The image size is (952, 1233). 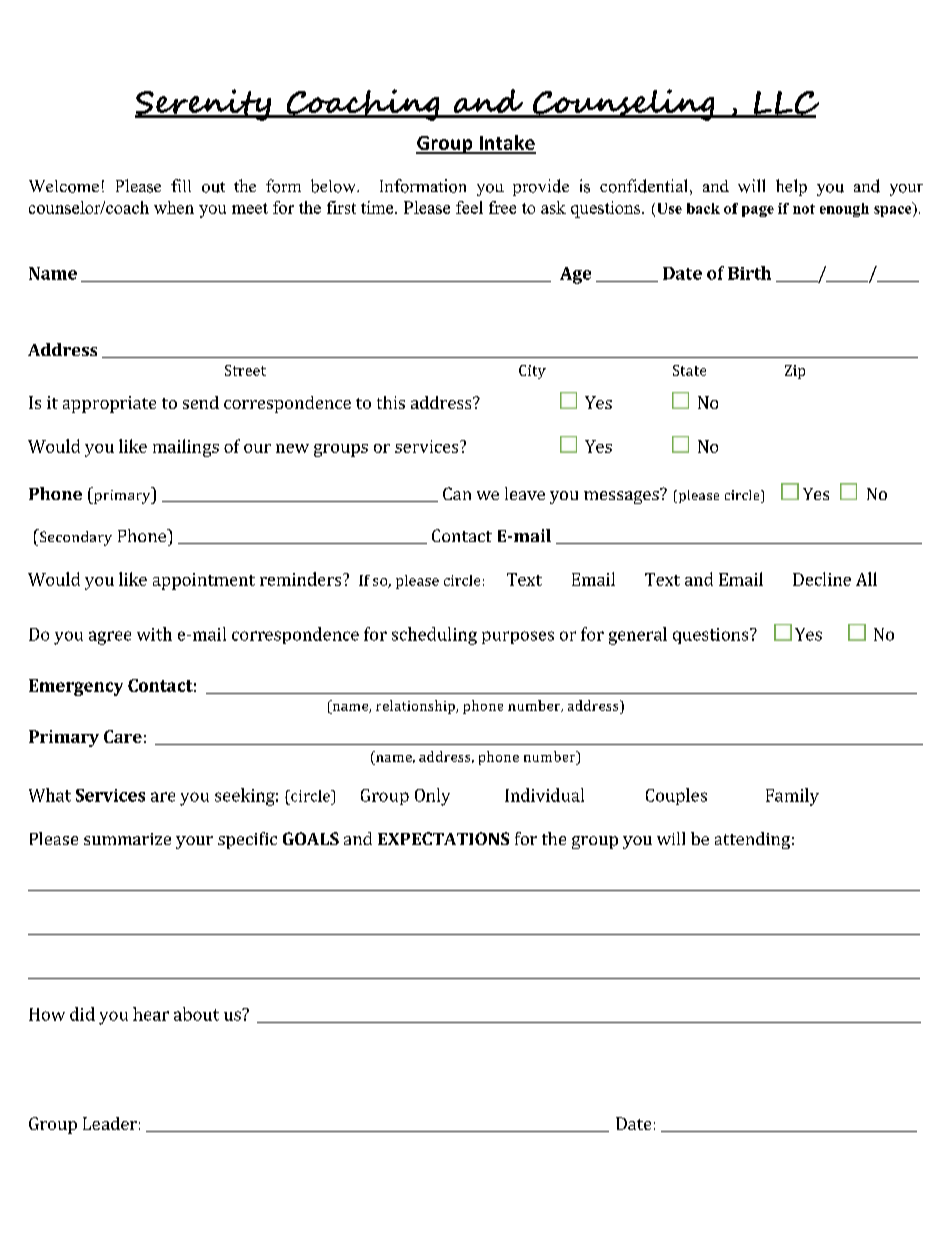 I want to click on Family, so click(x=792, y=797).
